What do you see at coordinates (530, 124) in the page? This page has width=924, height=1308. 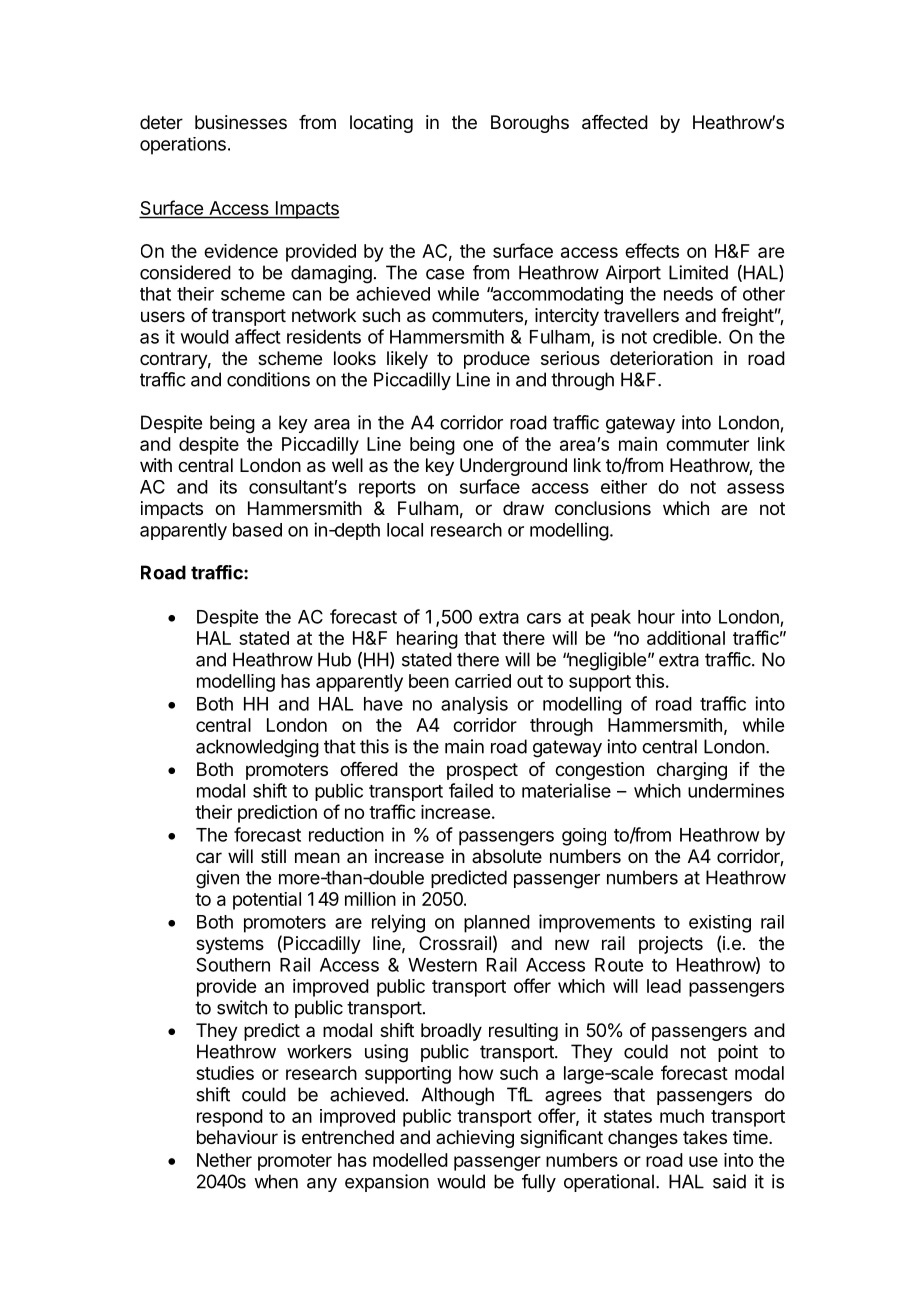 I see `Boroughs` at bounding box center [530, 124].
